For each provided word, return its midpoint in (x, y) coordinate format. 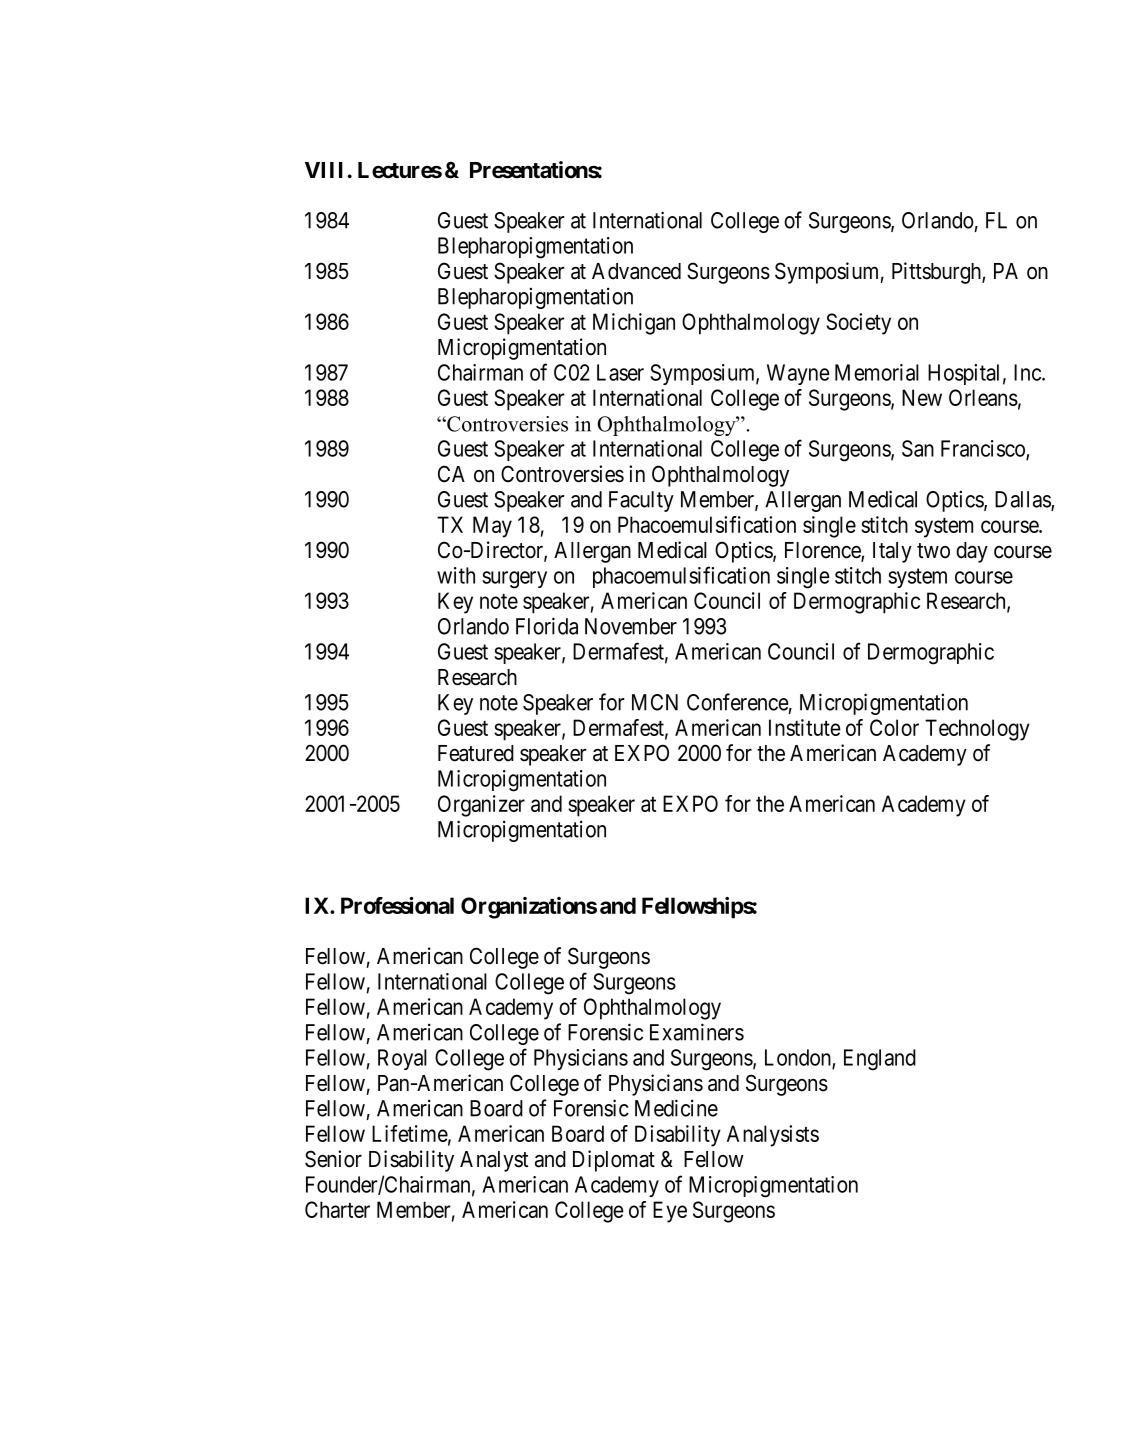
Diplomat (614, 1161)
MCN (655, 702)
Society (858, 324)
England (880, 1060)
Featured (476, 753)
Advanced (636, 271)
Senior (333, 1159)
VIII (324, 170)
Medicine (676, 1108)
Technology (977, 730)
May (492, 527)
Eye (670, 1212)
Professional (397, 905)
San (918, 448)
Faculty (641, 501)
